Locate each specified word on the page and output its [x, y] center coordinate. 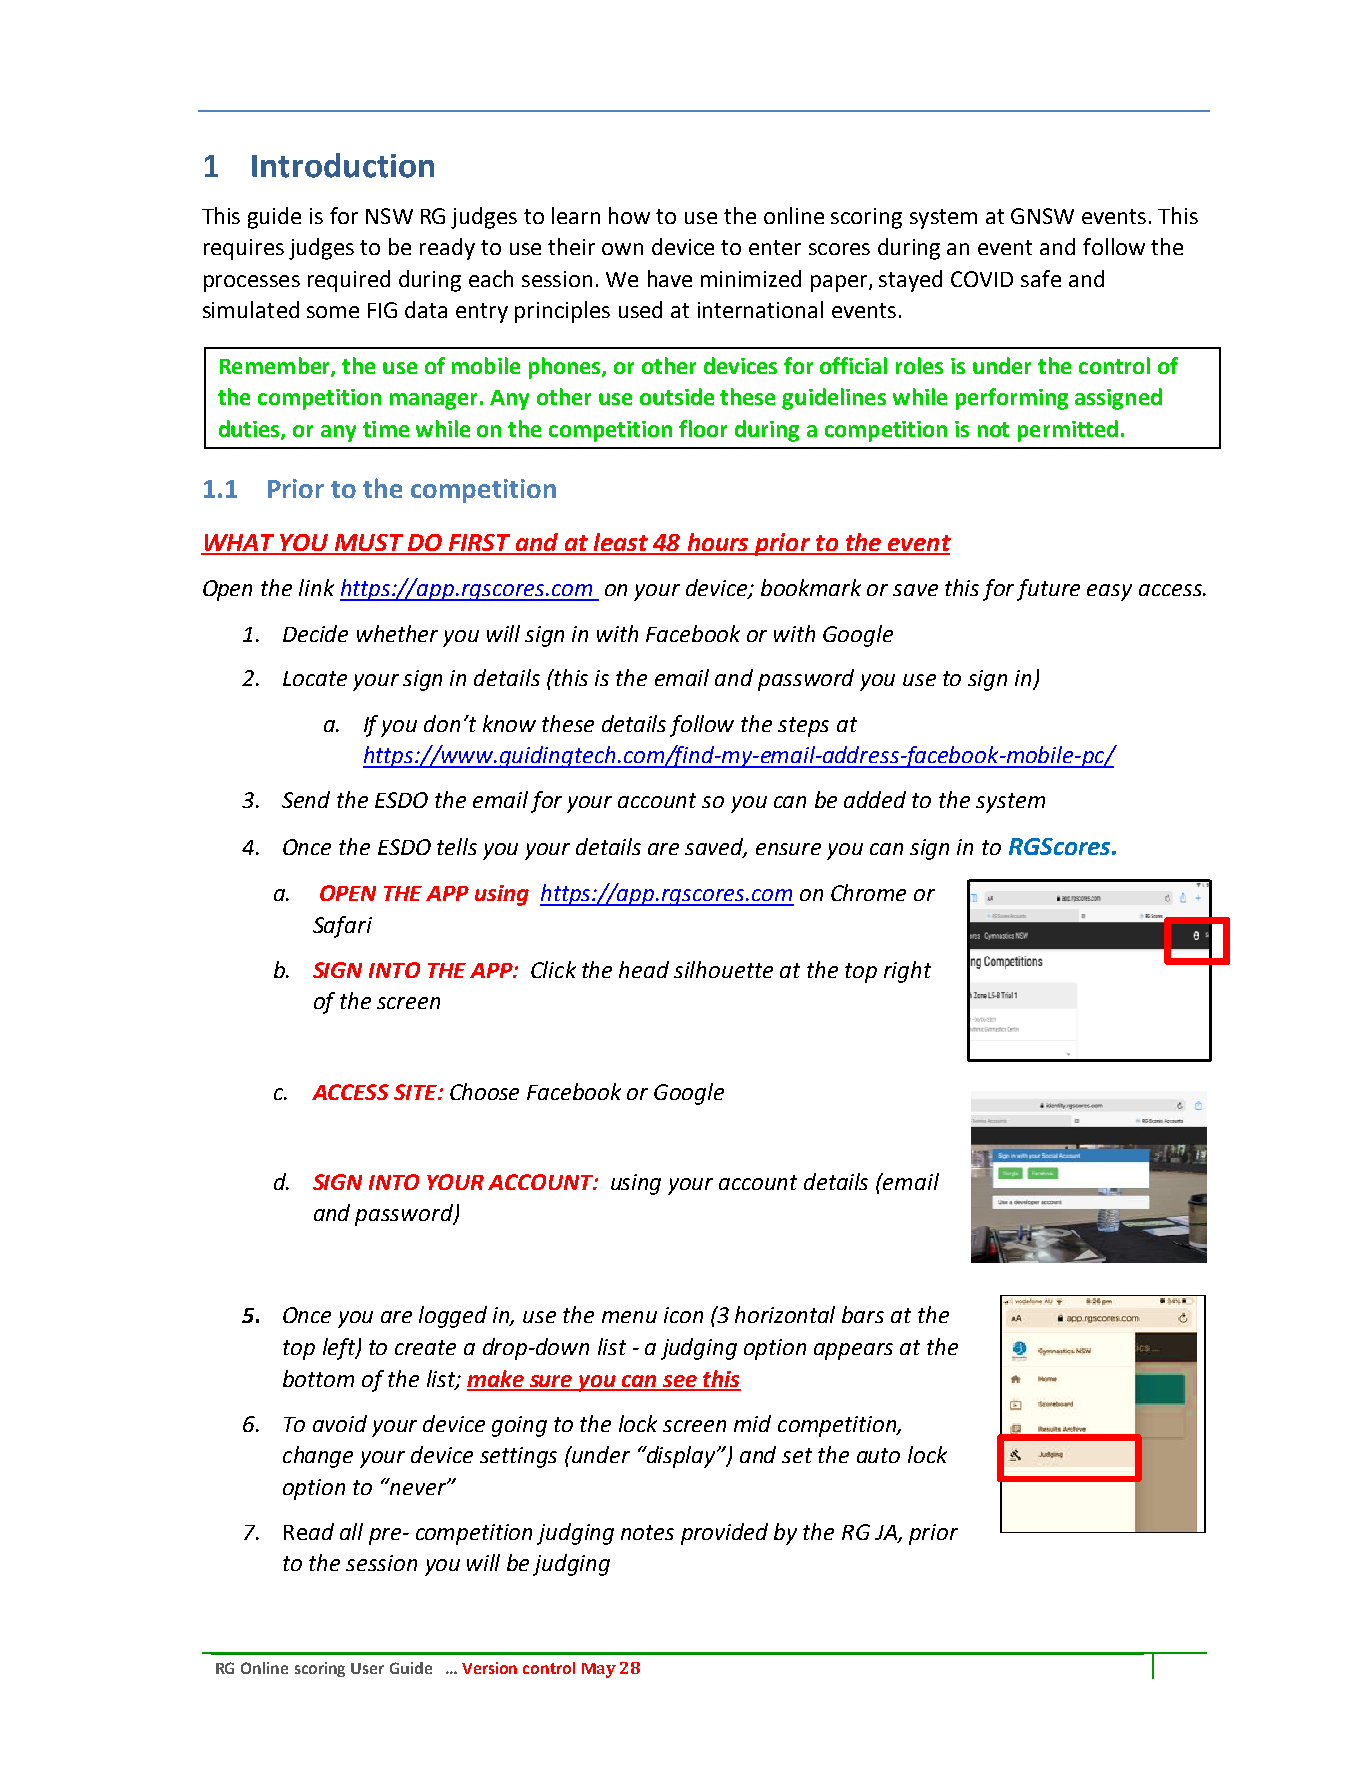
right [907, 972]
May [599, 1670]
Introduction [343, 165]
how [629, 215]
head [644, 969]
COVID [982, 279]
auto [878, 1455]
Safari [342, 927]
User [367, 1668]
